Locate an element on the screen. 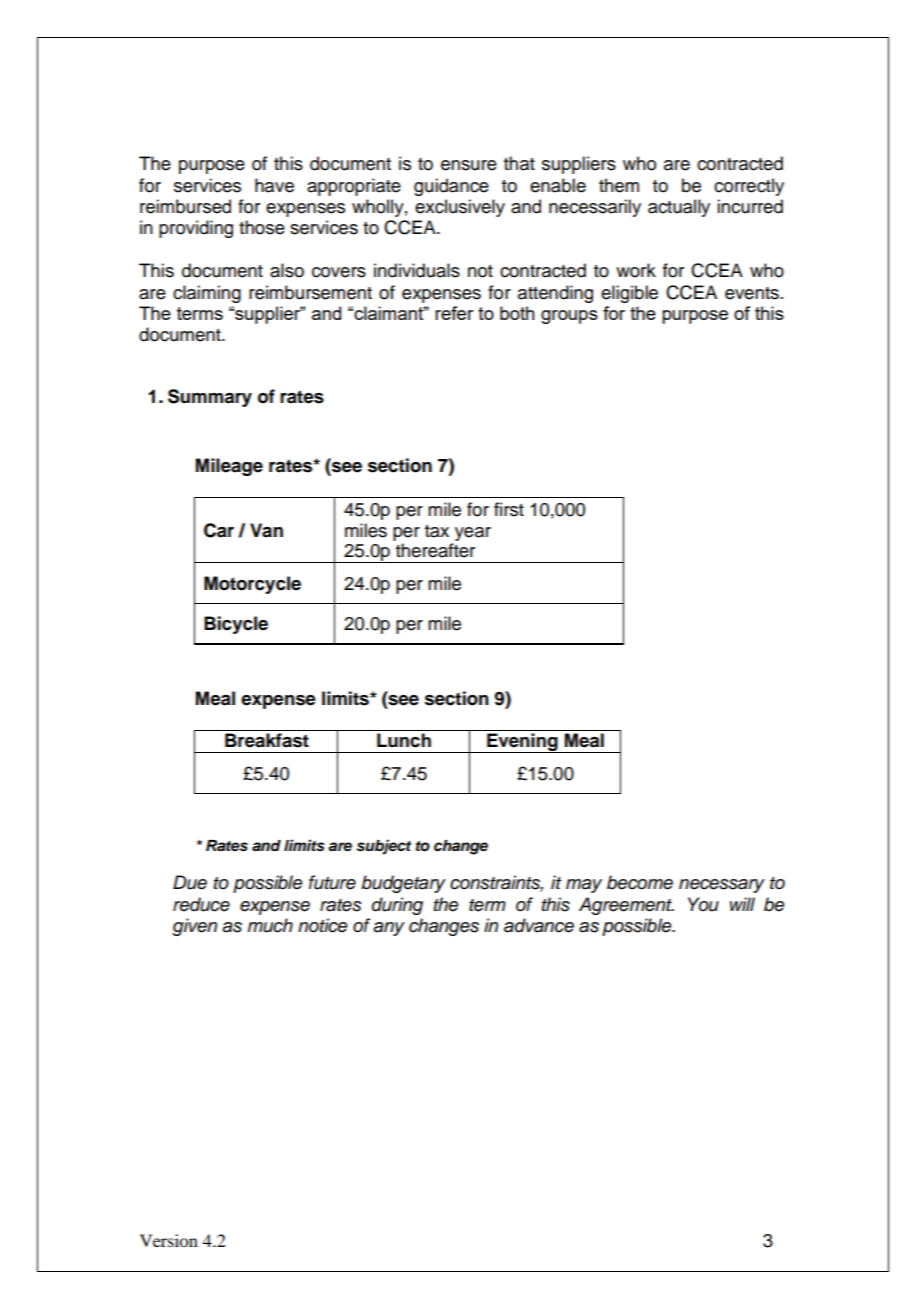 The image size is (924, 1307). Lunch is located at coordinates (404, 740).
